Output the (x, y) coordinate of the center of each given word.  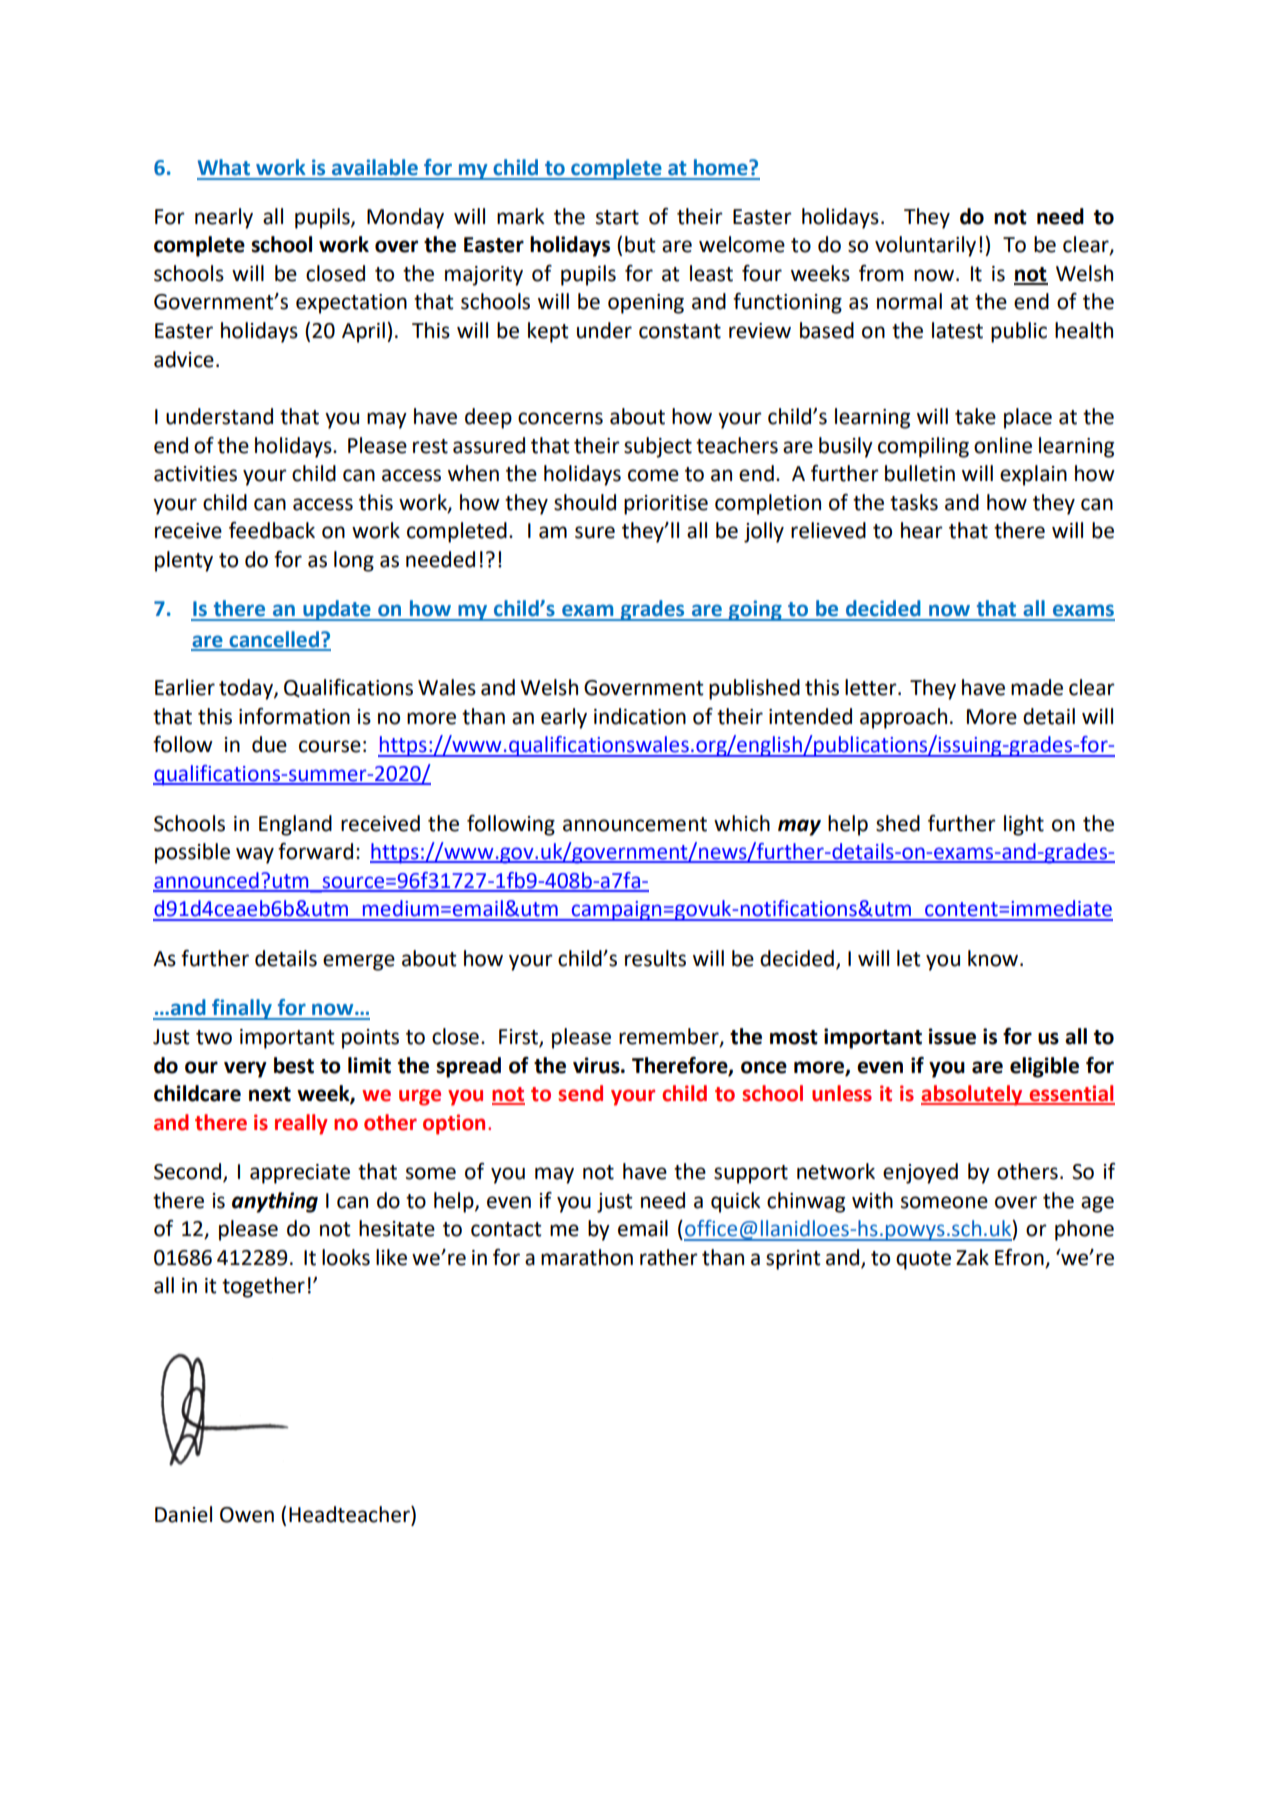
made (1037, 687)
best (294, 1065)
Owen (247, 1515)
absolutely (973, 1095)
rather (669, 1257)
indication (640, 716)
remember (670, 1037)
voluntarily (925, 246)
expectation (351, 304)
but (640, 244)
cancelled (274, 640)
